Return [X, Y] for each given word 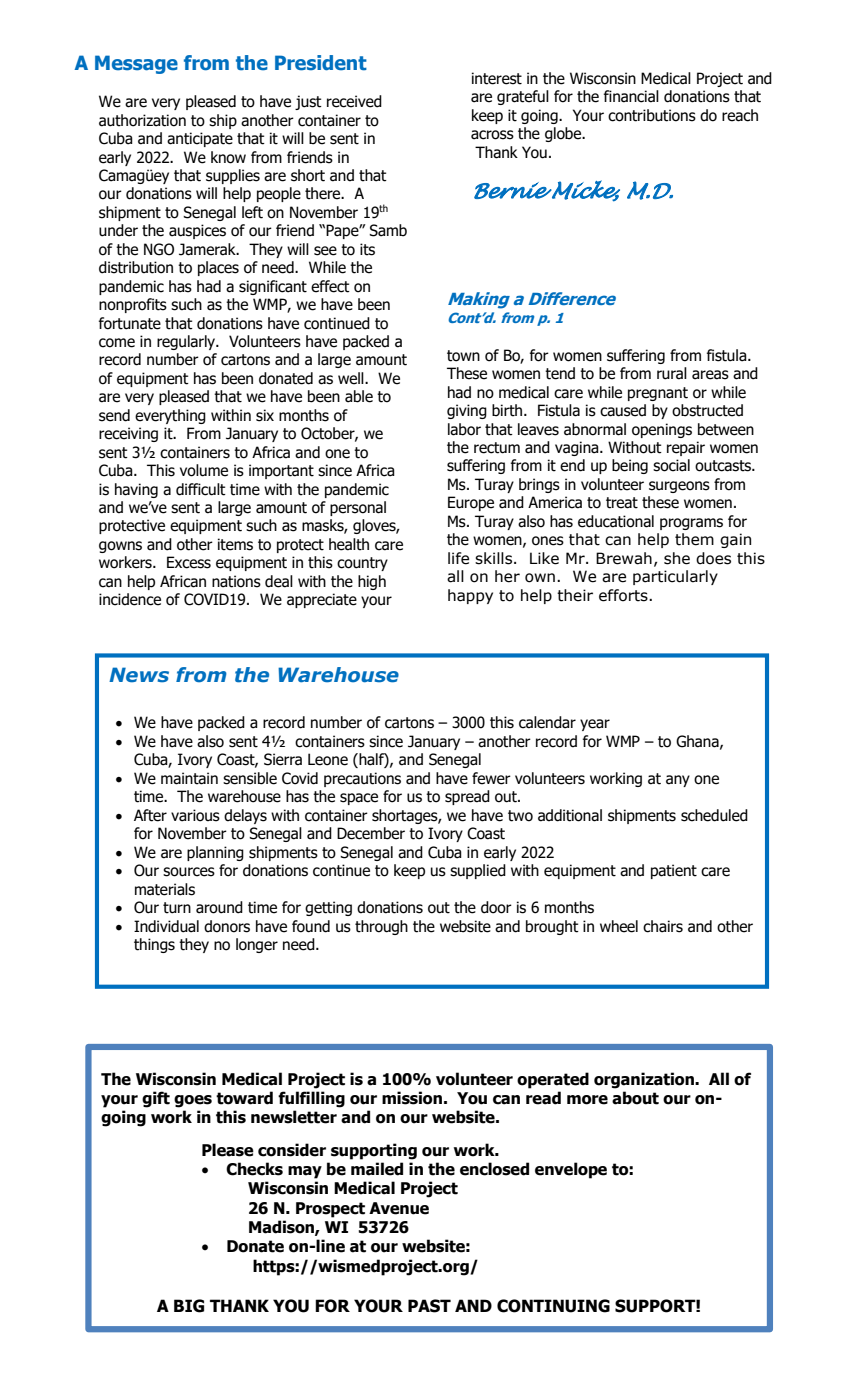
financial [631, 96]
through [381, 927]
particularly [675, 577]
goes [193, 1101]
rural [672, 373]
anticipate [200, 139]
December [371, 833]
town [463, 356]
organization [645, 1080]
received [354, 101]
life [458, 558]
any [678, 781]
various [195, 815]
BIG [189, 1306]
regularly [187, 342]
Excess [189, 562]
